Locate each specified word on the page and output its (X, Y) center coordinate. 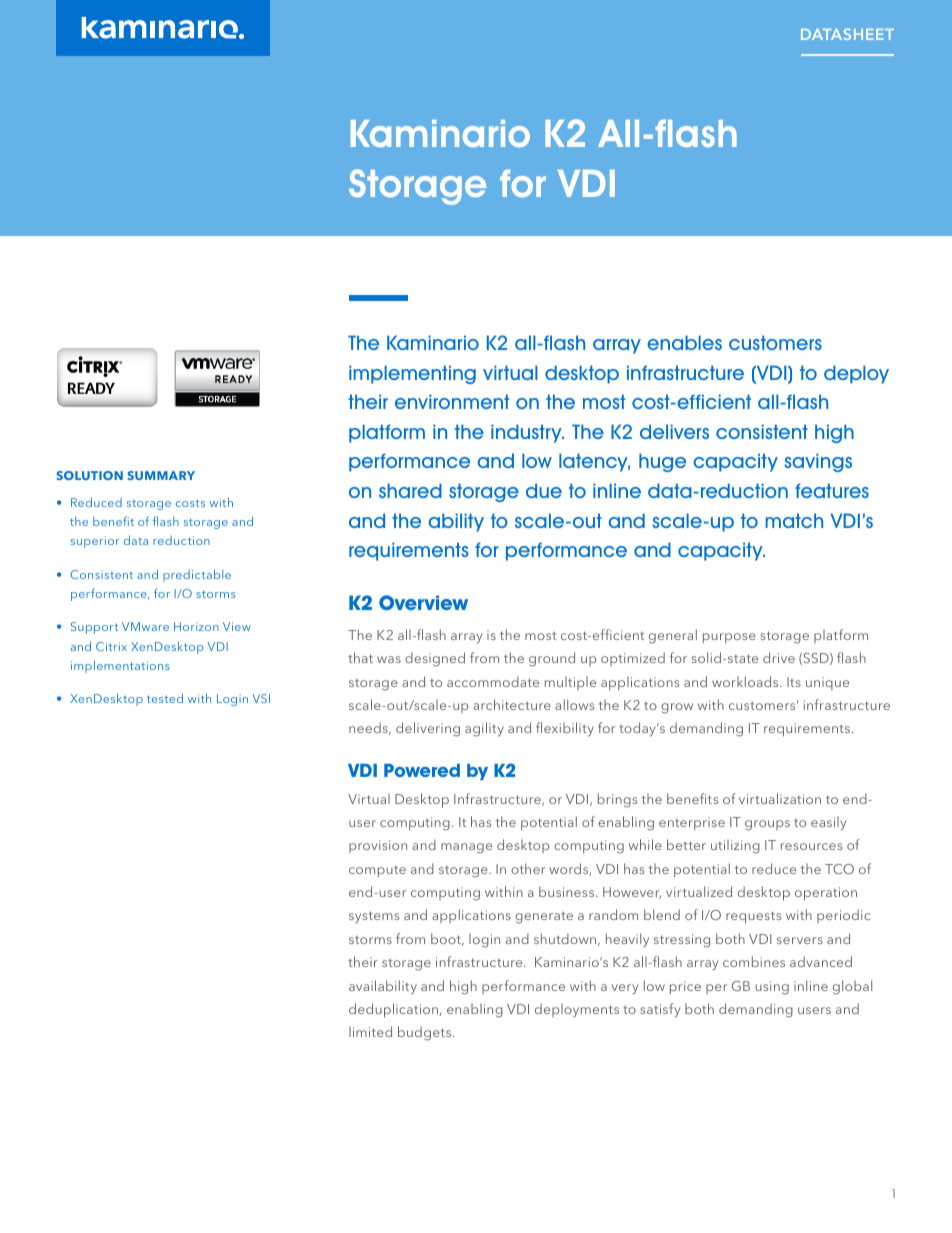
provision (378, 846)
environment (452, 401)
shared (410, 490)
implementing (412, 374)
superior (95, 542)
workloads (746, 681)
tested (165, 698)
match (794, 520)
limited (370, 1031)
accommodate (493, 681)
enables (684, 342)
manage (466, 848)
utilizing (735, 847)
